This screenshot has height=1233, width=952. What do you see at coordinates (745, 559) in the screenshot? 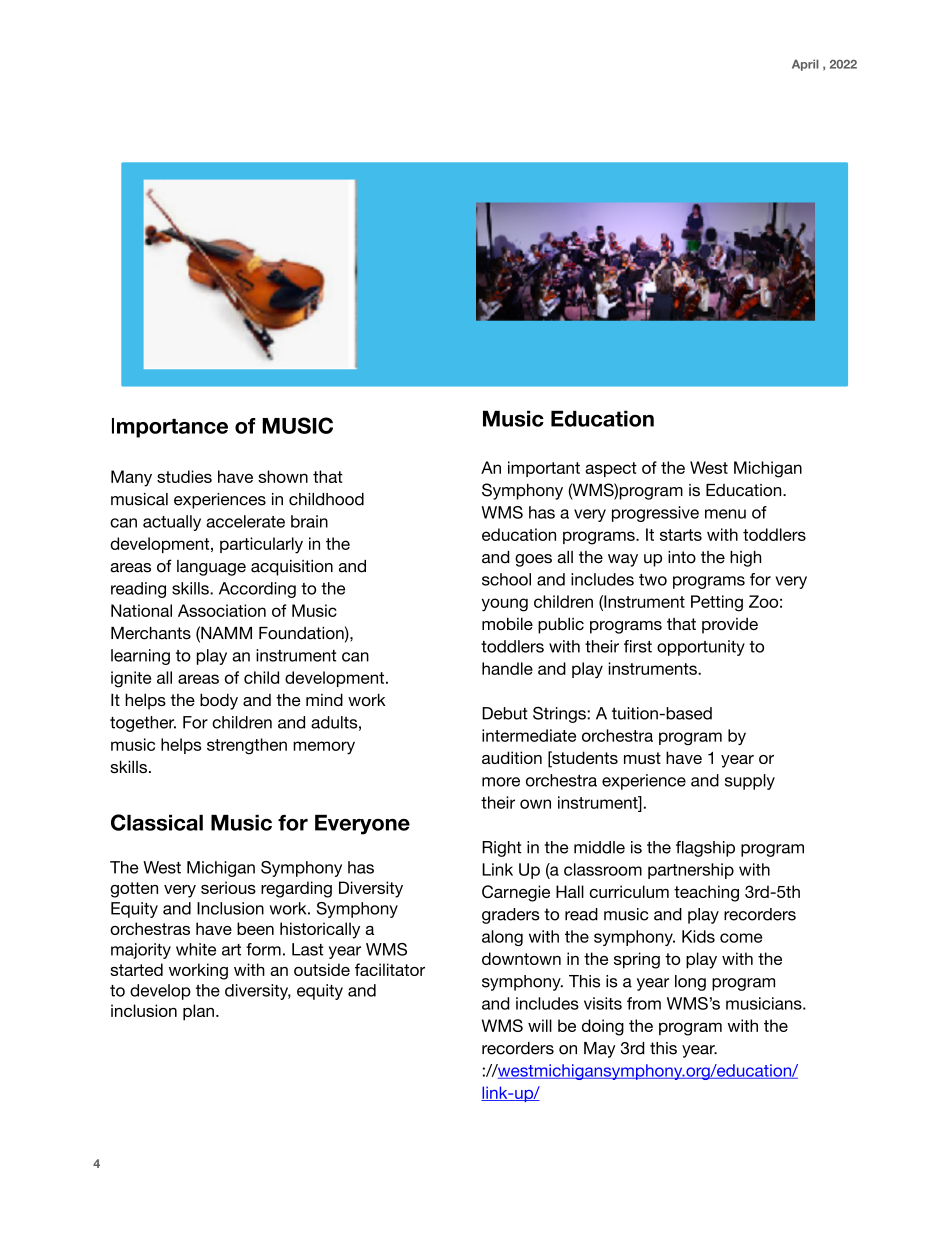
I see `high` at bounding box center [745, 559].
